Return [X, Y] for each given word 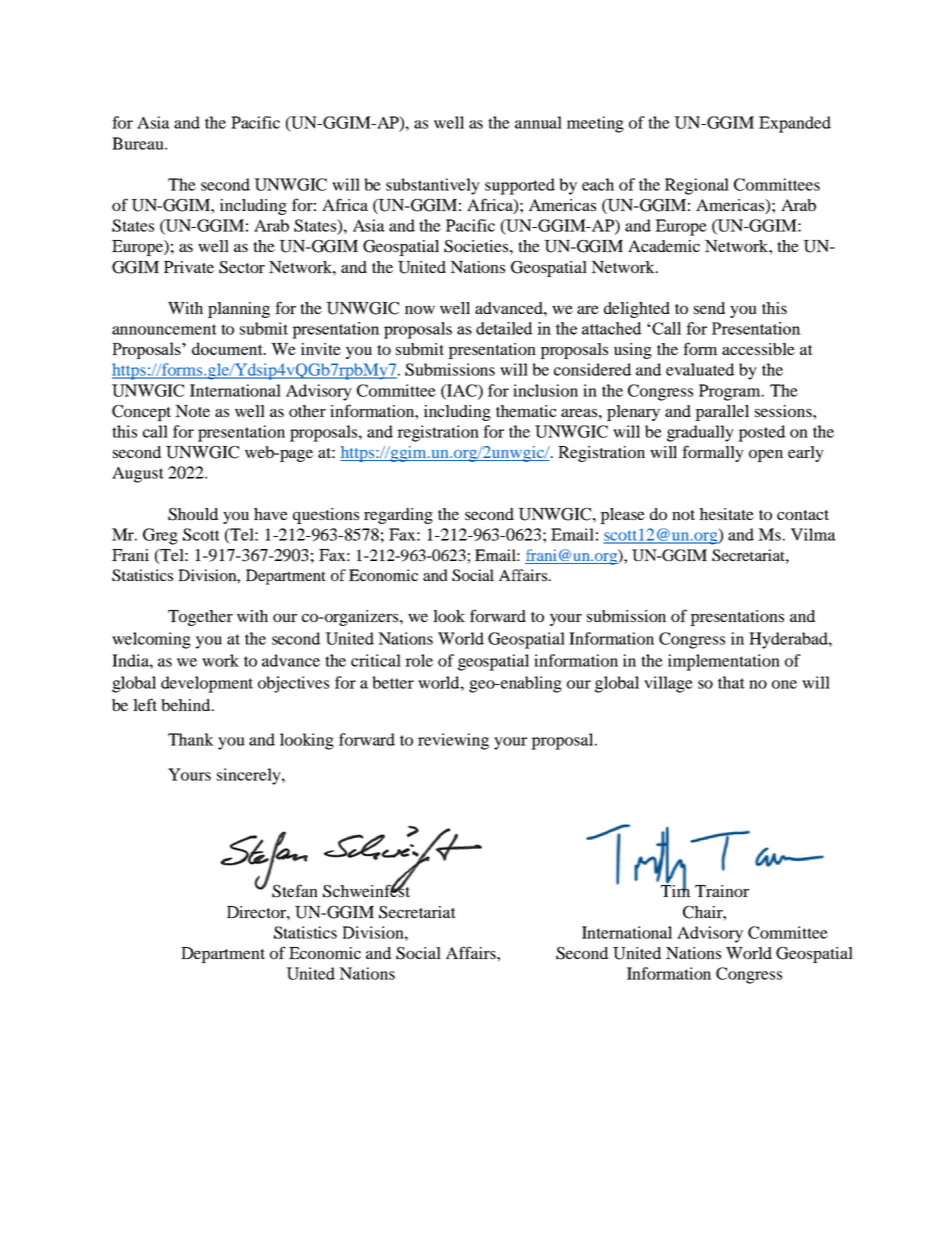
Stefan [295, 891]
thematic [526, 411]
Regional [697, 186]
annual [538, 122]
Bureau [139, 143]
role [419, 660]
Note [192, 411]
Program [731, 392]
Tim [676, 889]
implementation [724, 662]
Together [200, 618]
